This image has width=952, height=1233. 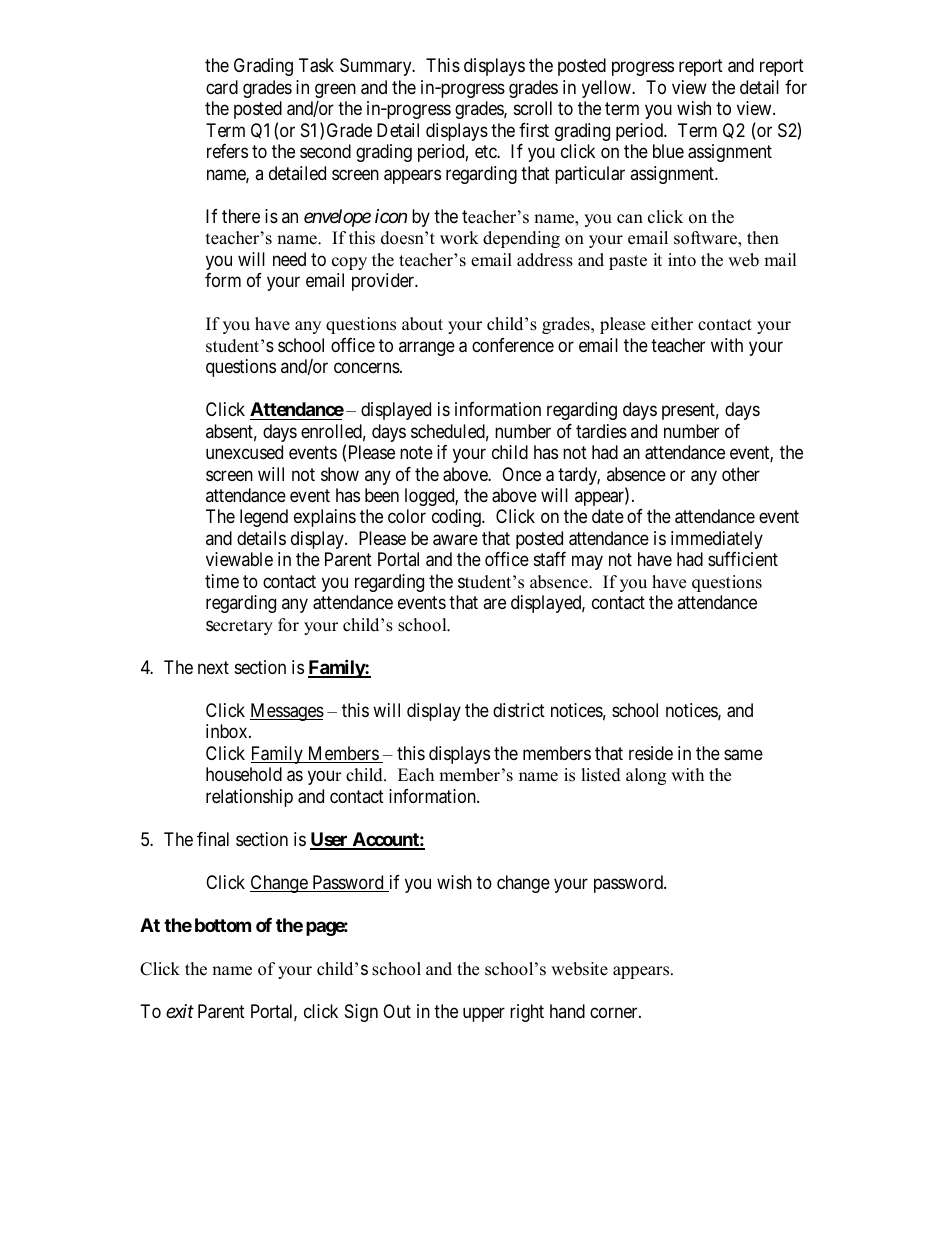 What do you see at coordinates (615, 1012) in the image?
I see `corner` at bounding box center [615, 1012].
